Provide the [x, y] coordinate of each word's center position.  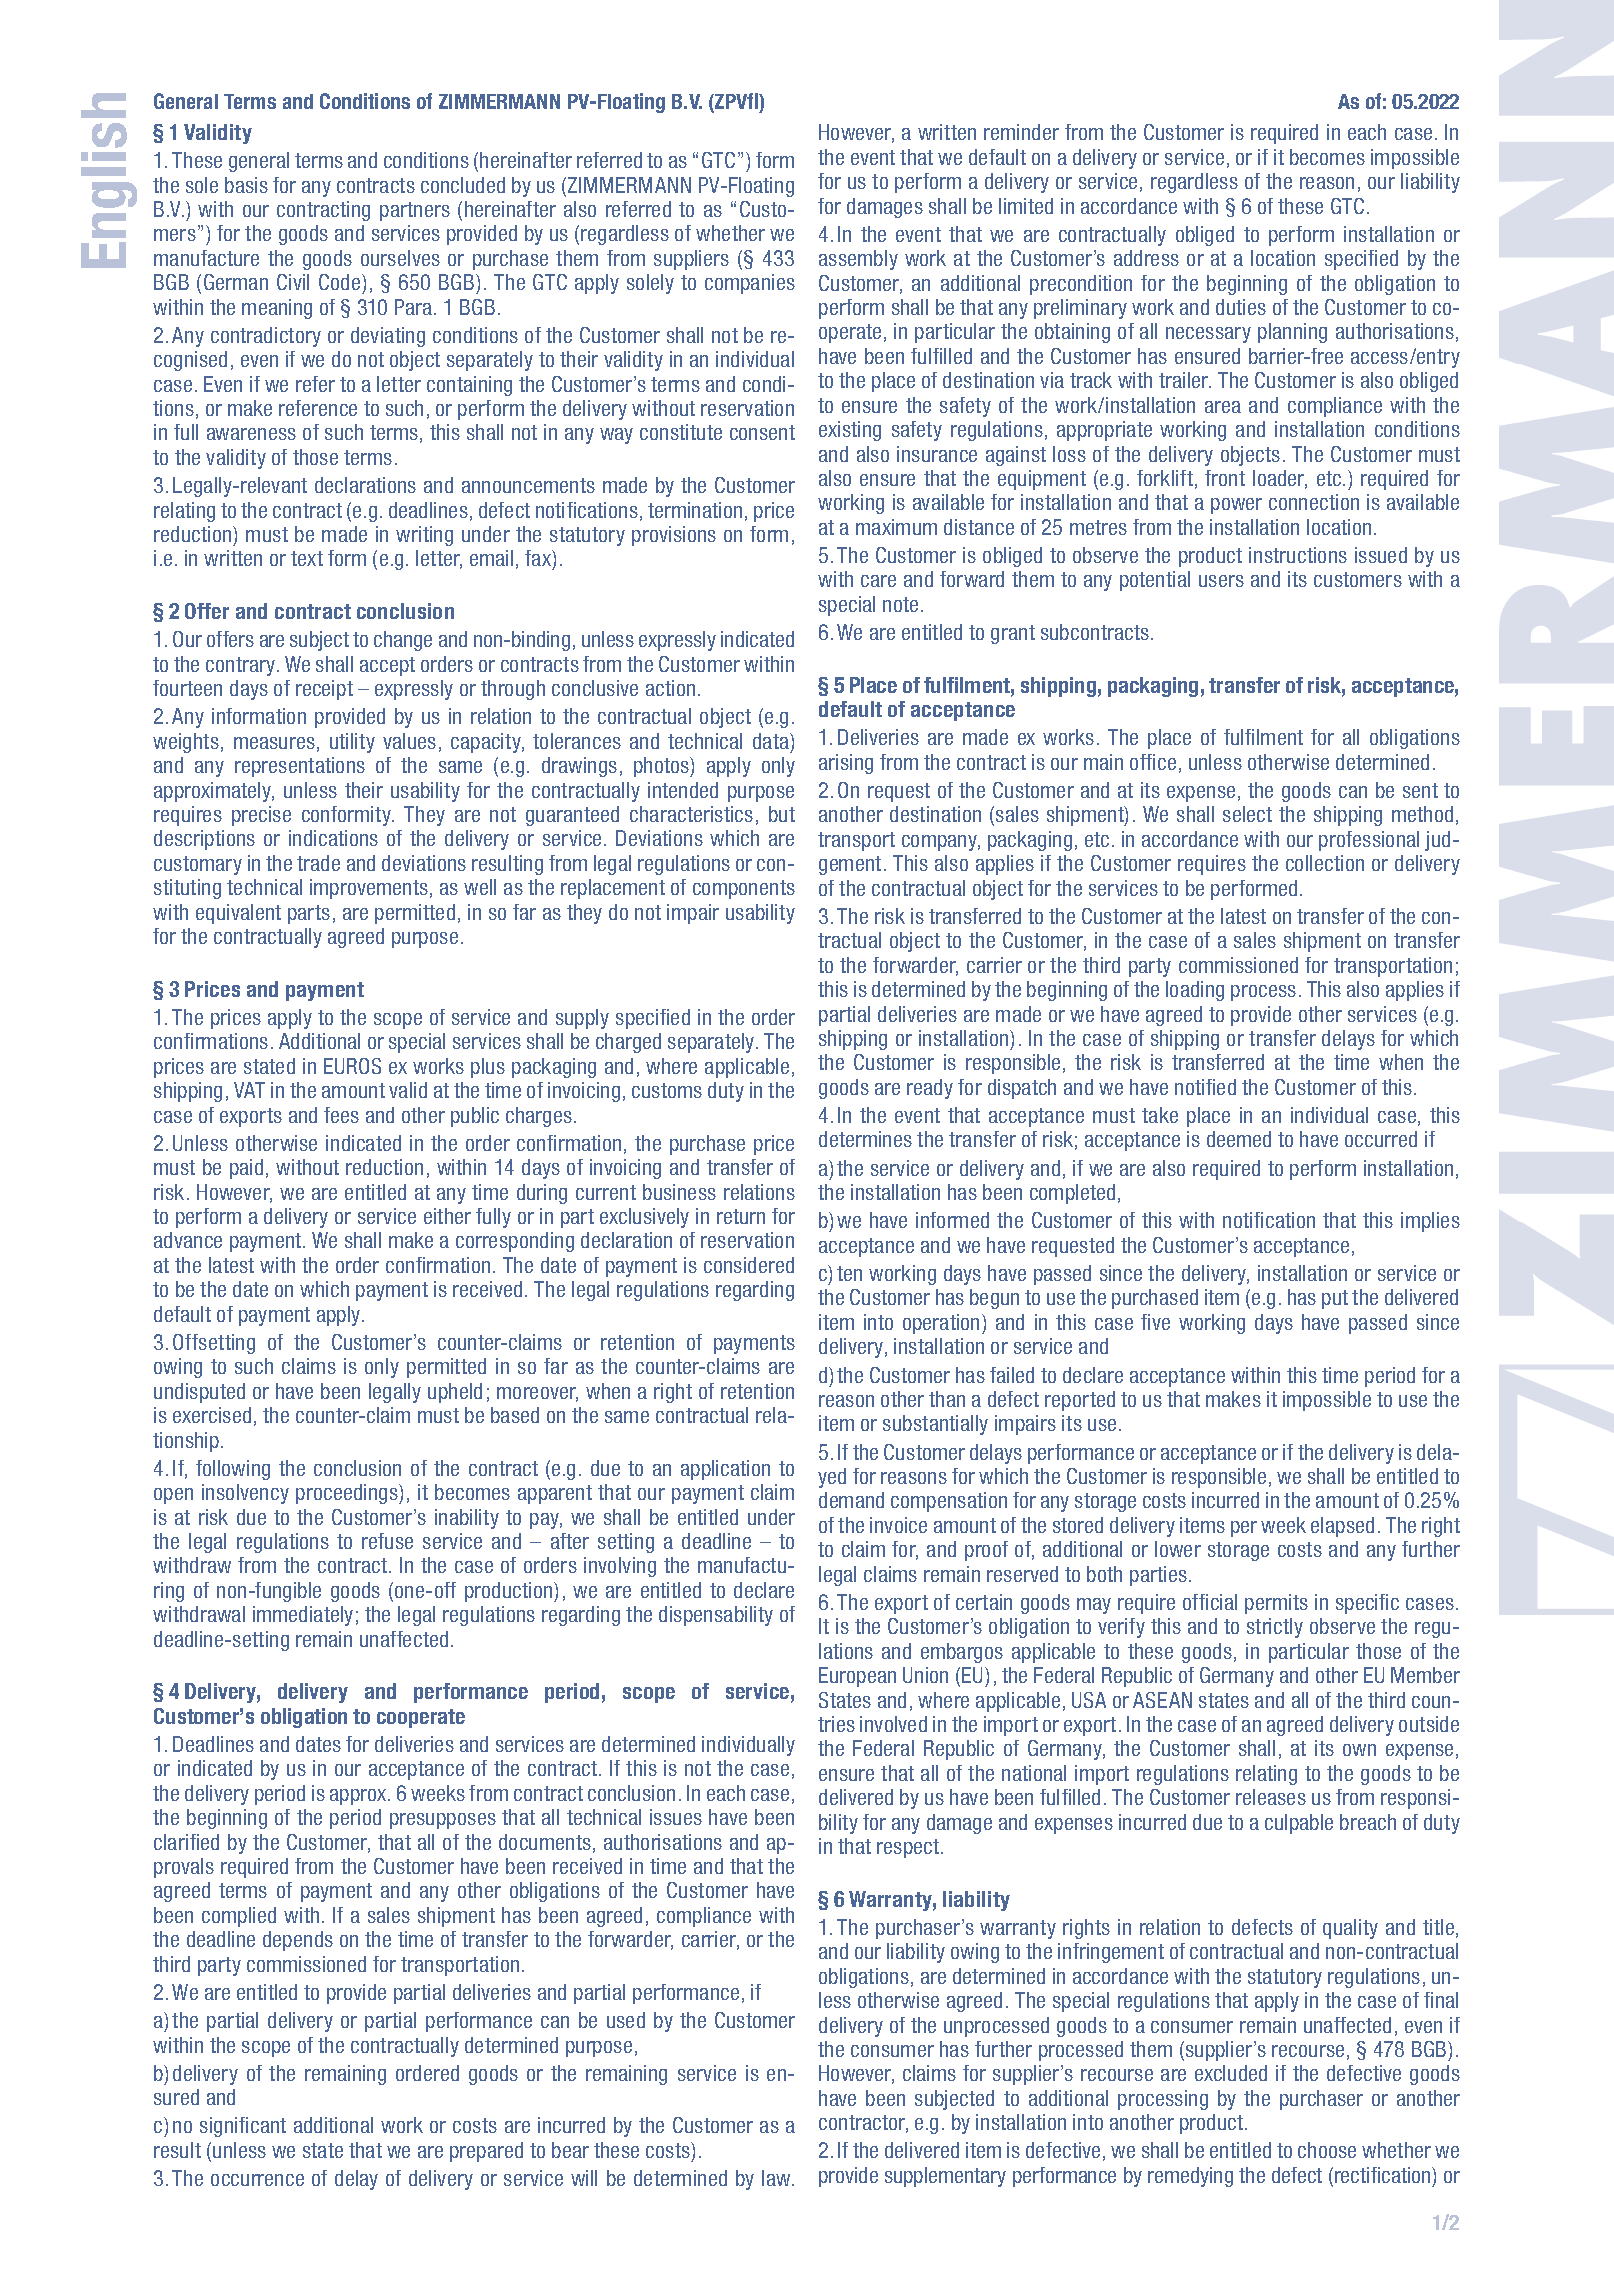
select [1247, 814]
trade [318, 863]
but [782, 814]
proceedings [348, 1494]
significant [243, 2127]
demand [851, 1500]
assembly [858, 260]
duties [1241, 307]
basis [246, 185]
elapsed [1342, 1527]
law [777, 2178]
